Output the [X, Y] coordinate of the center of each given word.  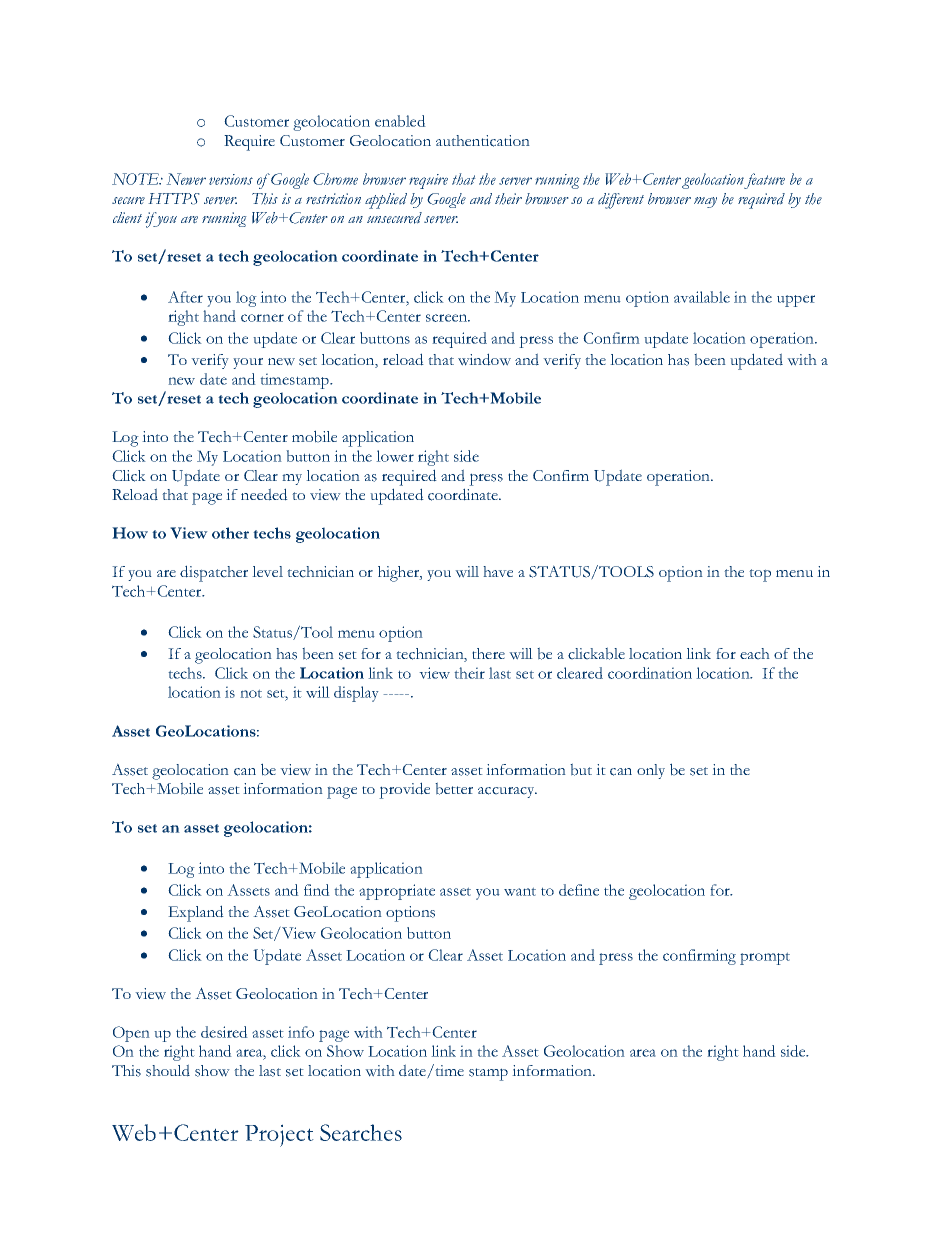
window [484, 359]
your [248, 363]
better [454, 788]
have [498, 571]
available [702, 297]
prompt [765, 958]
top [760, 575]
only [651, 771]
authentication [483, 141]
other [230, 533]
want [520, 891]
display [356, 694]
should [168, 1070]
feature [764, 181]
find [317, 890]
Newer [186, 179]
